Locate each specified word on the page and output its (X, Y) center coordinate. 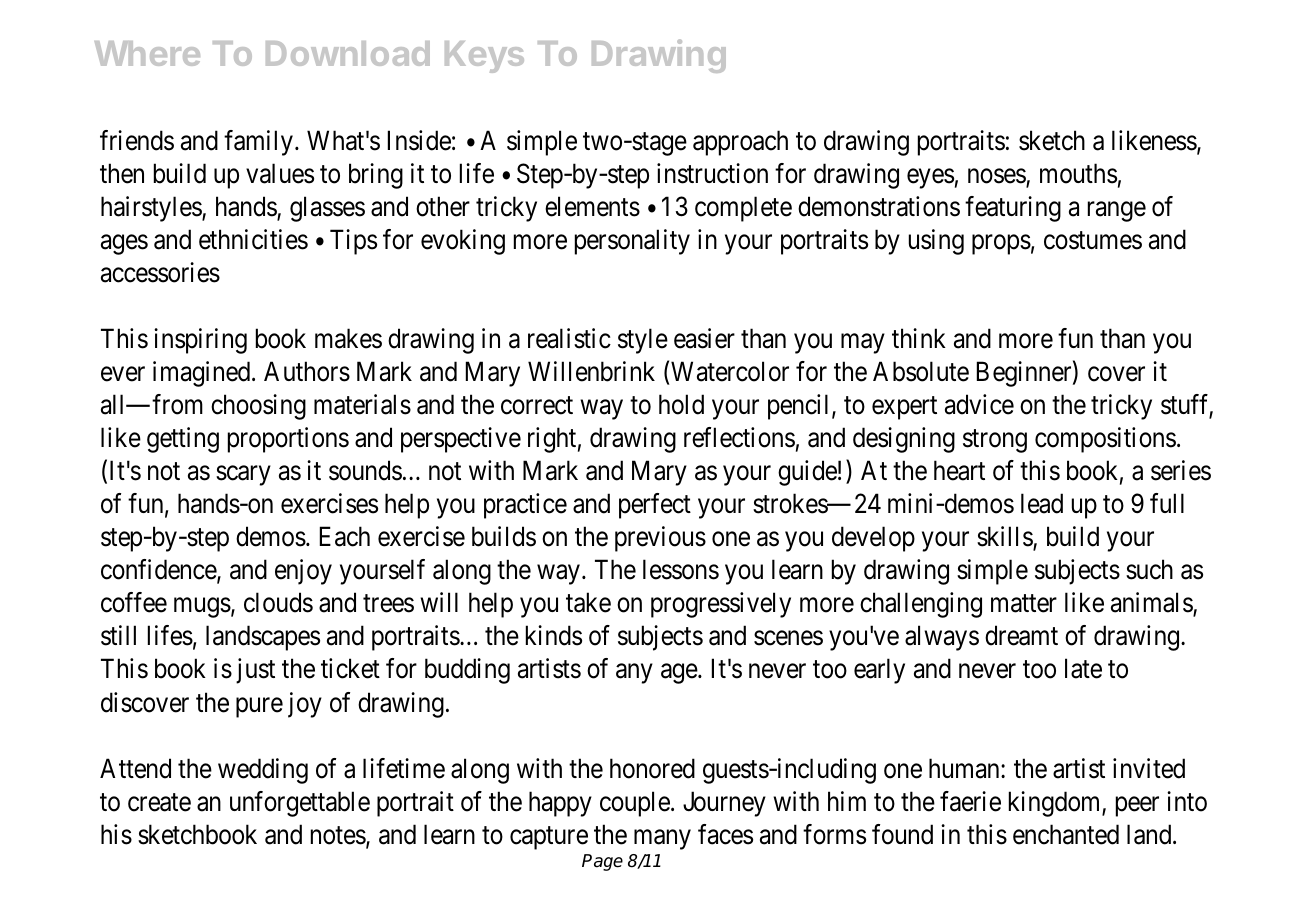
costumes (1093, 241)
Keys (484, 57)
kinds (554, 635)
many (662, 840)
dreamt (1021, 635)
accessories (160, 272)
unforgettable (300, 804)
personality (632, 242)
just (255, 671)
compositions (1105, 440)
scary (243, 476)
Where (147, 53)
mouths (1078, 173)
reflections (739, 437)
